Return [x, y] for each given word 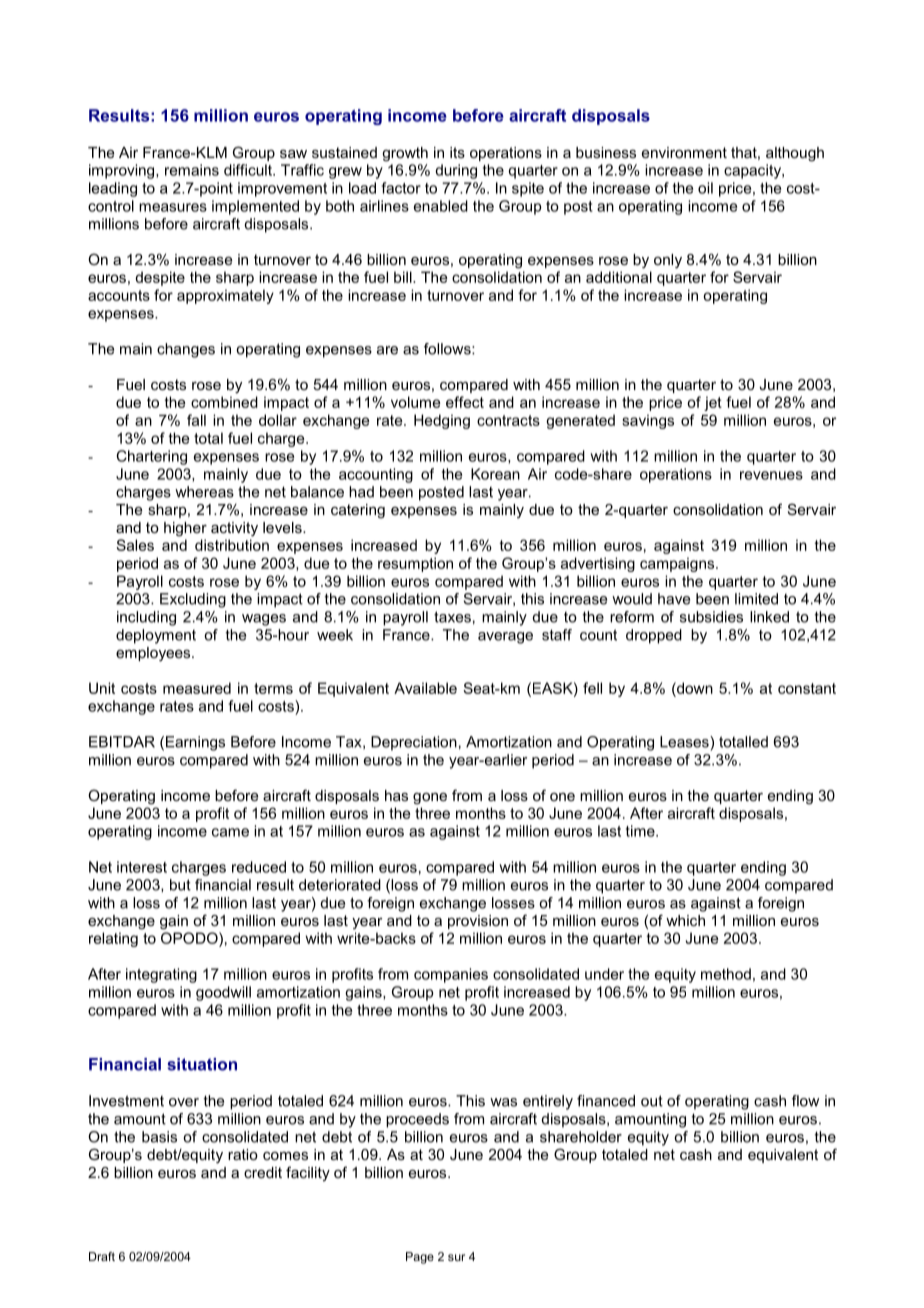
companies [451, 975]
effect [465, 402]
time [641, 831]
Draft [102, 1256]
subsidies [711, 617]
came [230, 832]
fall [196, 420]
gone [430, 799]
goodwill [223, 993]
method [726, 974]
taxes [452, 617]
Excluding [193, 600]
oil [705, 188]
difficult [249, 170]
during [456, 171]
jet [713, 403]
